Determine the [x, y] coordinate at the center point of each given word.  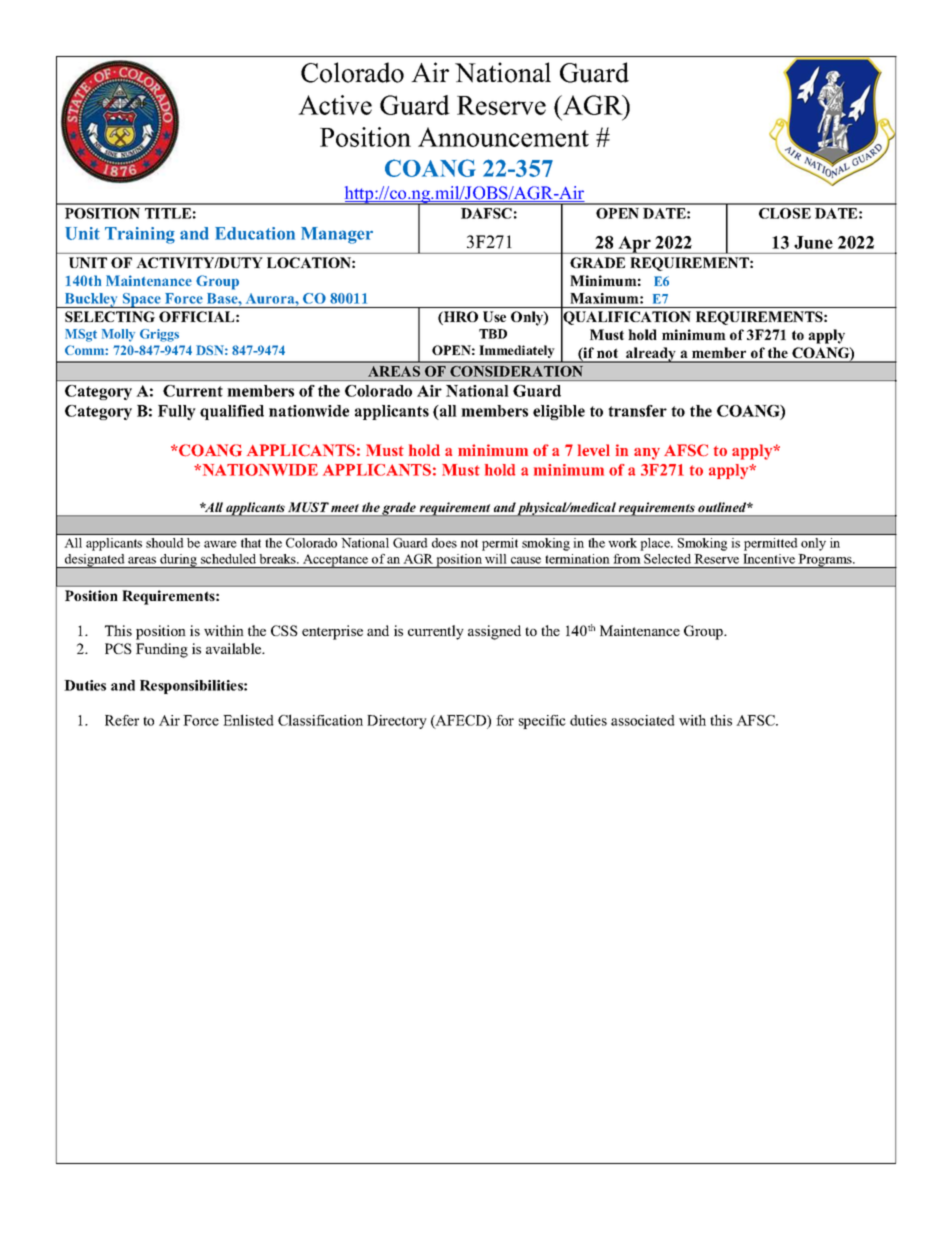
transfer [637, 411]
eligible [559, 412]
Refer [122, 720]
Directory [397, 722]
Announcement [503, 137]
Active [335, 105]
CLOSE [785, 213]
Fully [177, 412]
